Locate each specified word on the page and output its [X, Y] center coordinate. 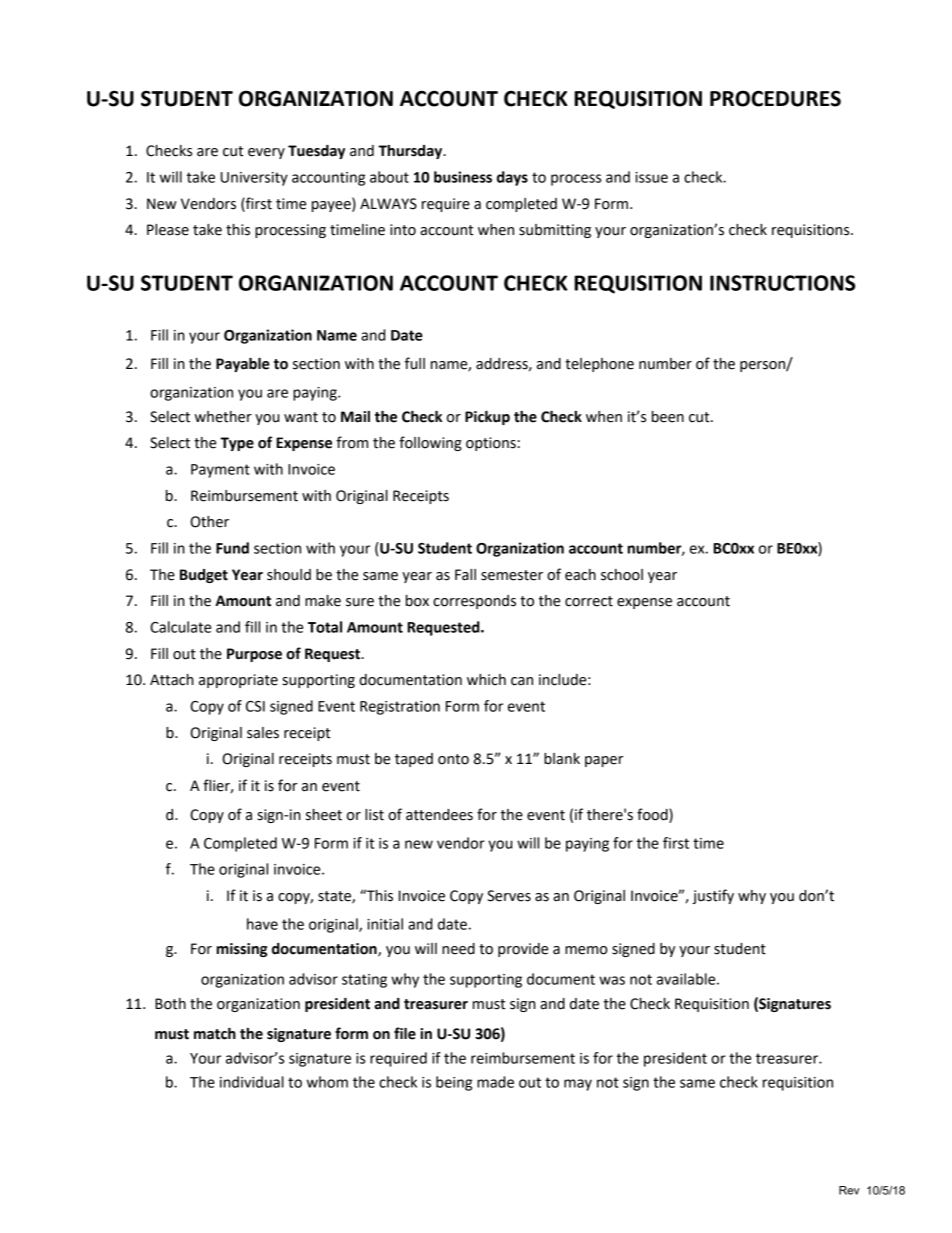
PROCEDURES [775, 98]
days [512, 178]
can [522, 681]
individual [252, 1082]
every [266, 153]
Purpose [254, 655]
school [622, 575]
